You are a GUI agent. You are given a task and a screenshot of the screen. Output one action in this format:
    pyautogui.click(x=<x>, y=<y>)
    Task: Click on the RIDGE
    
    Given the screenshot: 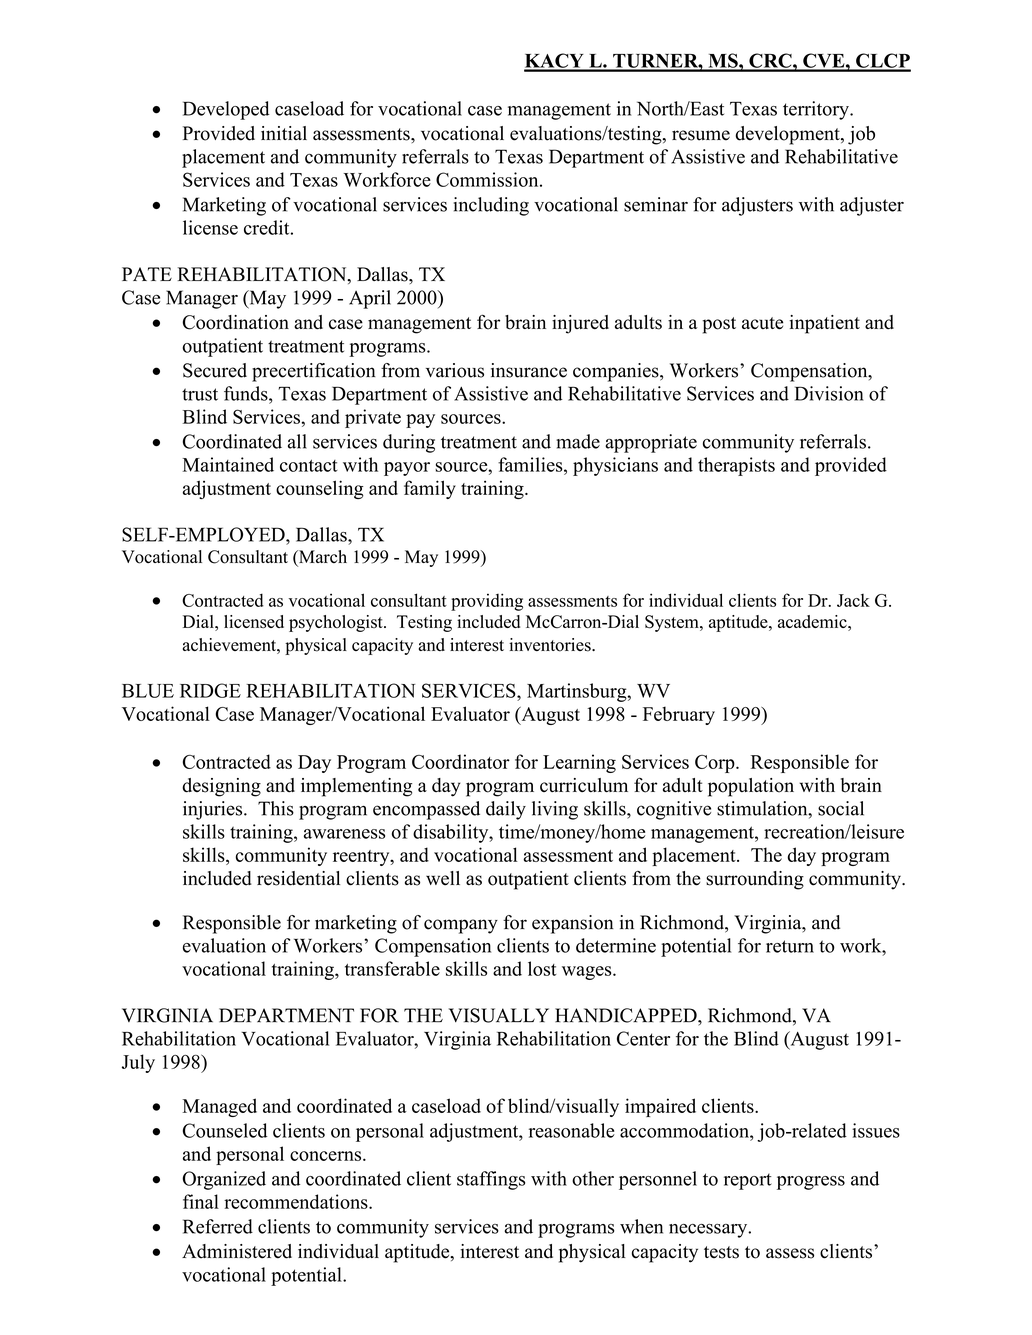 What is the action you would take?
    pyautogui.click(x=210, y=690)
